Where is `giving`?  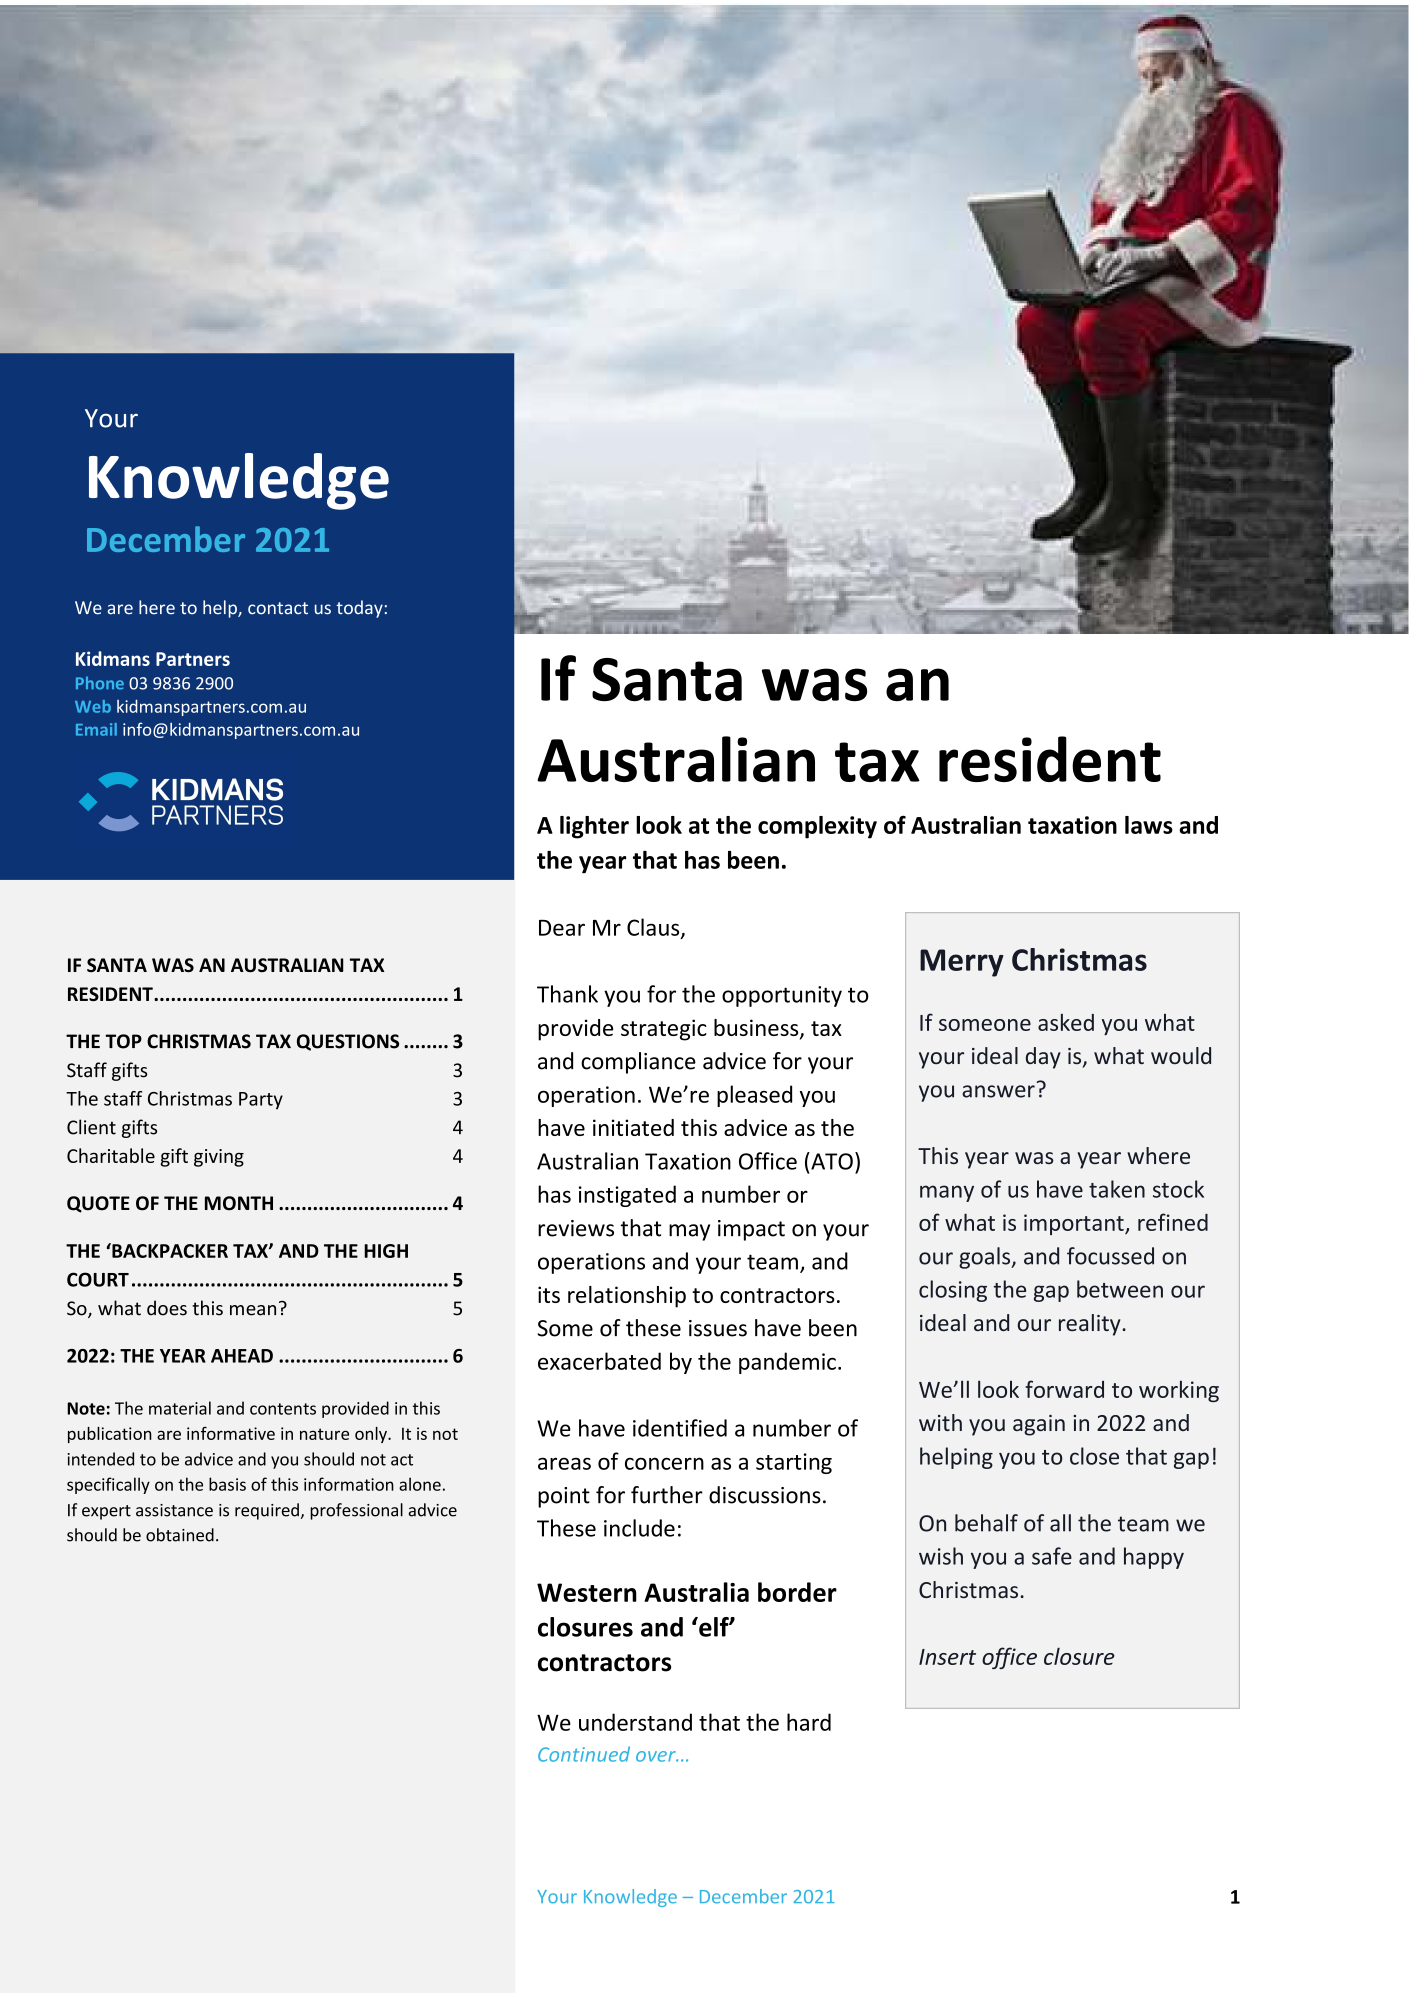
giving is located at coordinates (219, 1158).
